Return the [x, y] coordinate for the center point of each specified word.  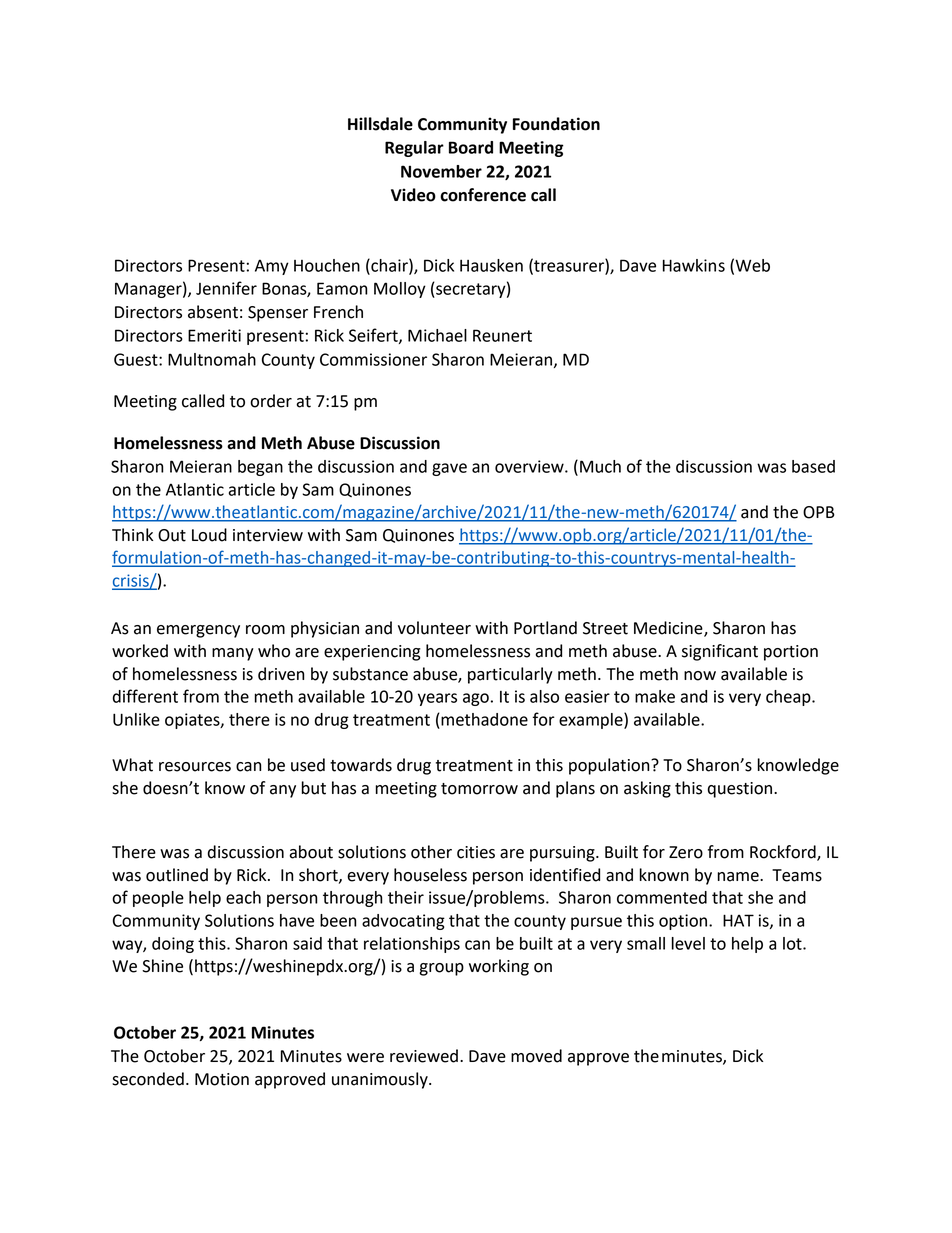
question [740, 790]
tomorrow [479, 789]
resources [195, 767]
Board [471, 147]
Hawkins [694, 265]
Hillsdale [380, 124]
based [813, 466]
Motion [222, 1079]
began [260, 468]
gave [449, 469]
